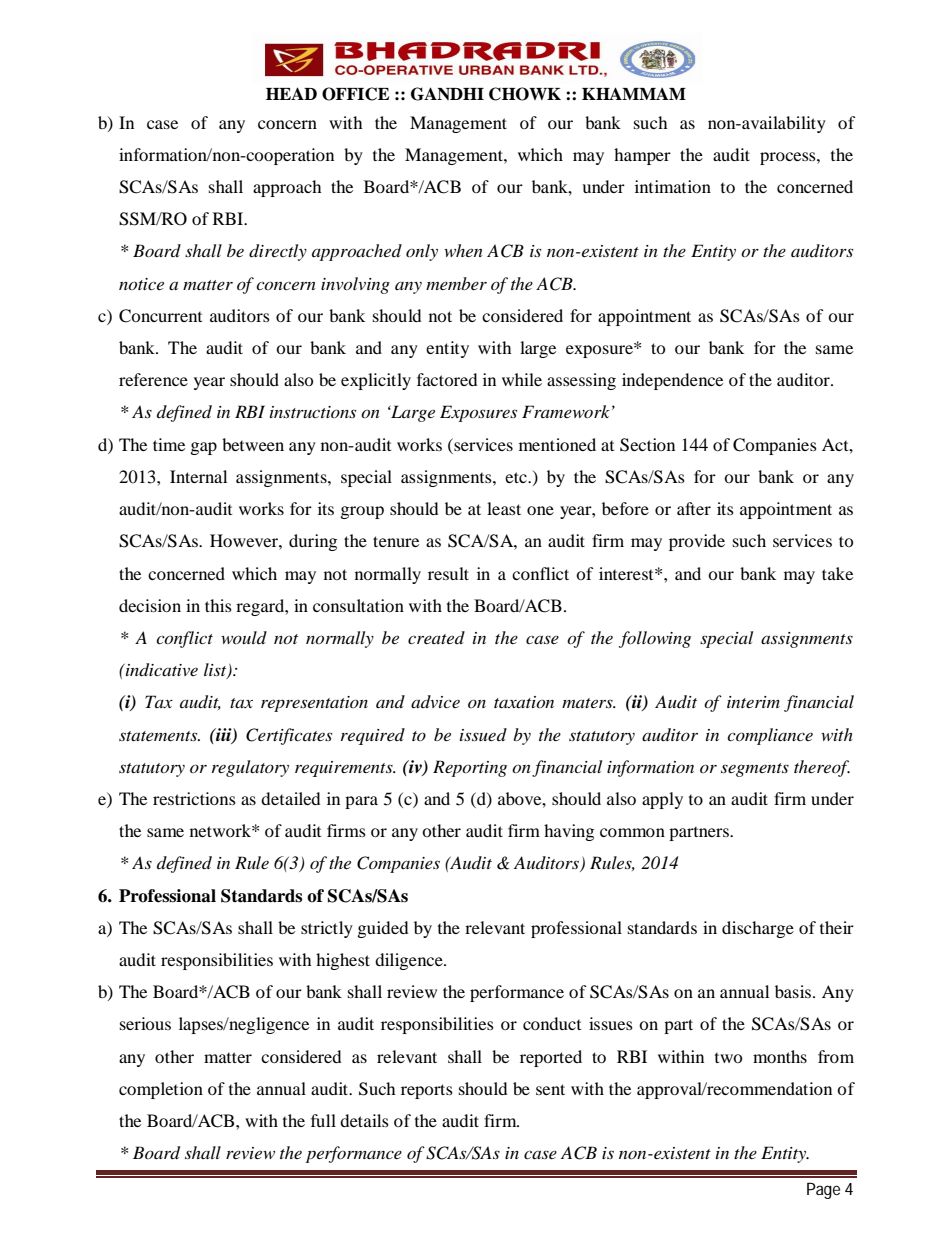  What do you see at coordinates (673, 186) in the image?
I see `intimation` at bounding box center [673, 186].
